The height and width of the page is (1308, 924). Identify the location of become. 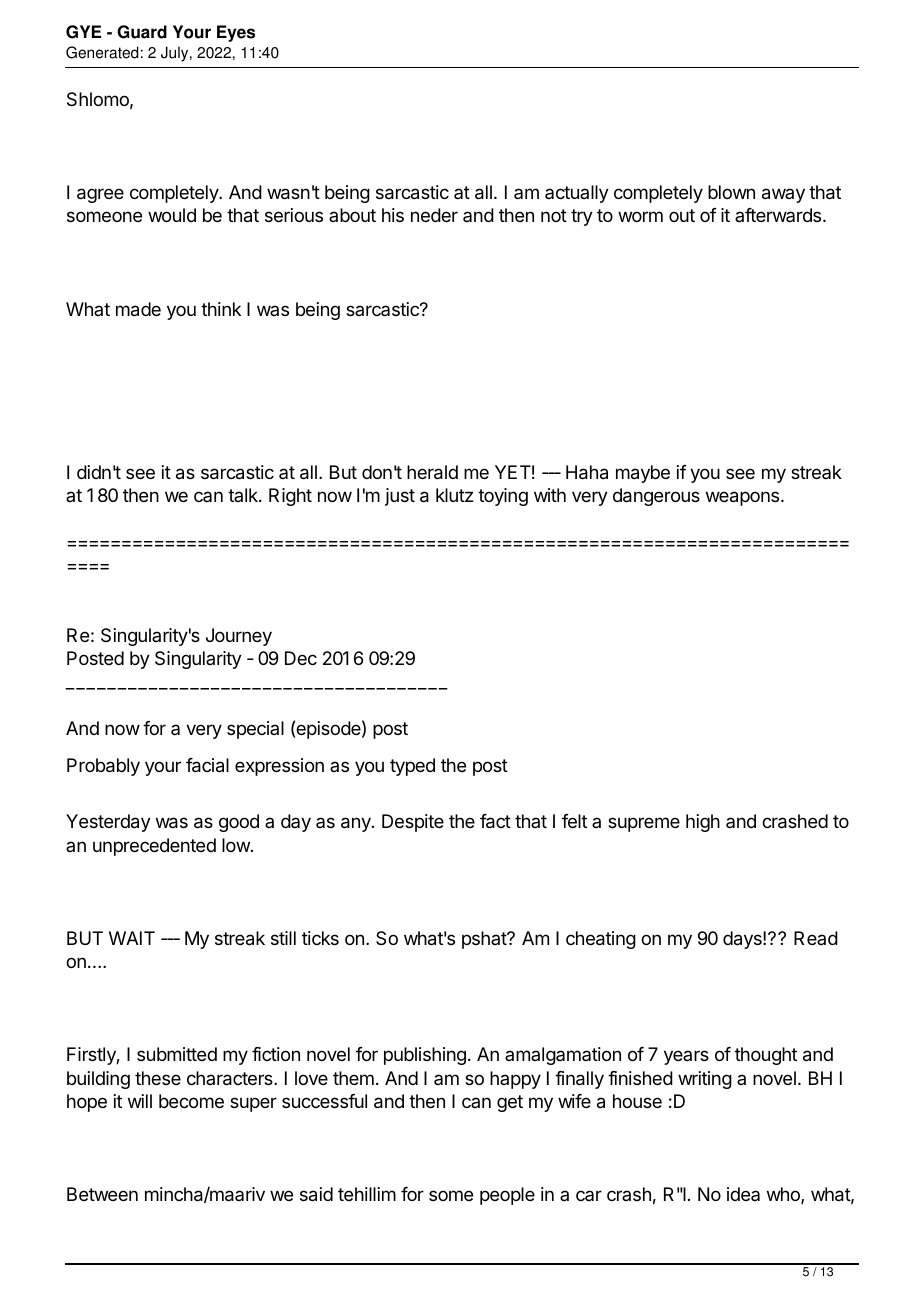
(191, 1101).
